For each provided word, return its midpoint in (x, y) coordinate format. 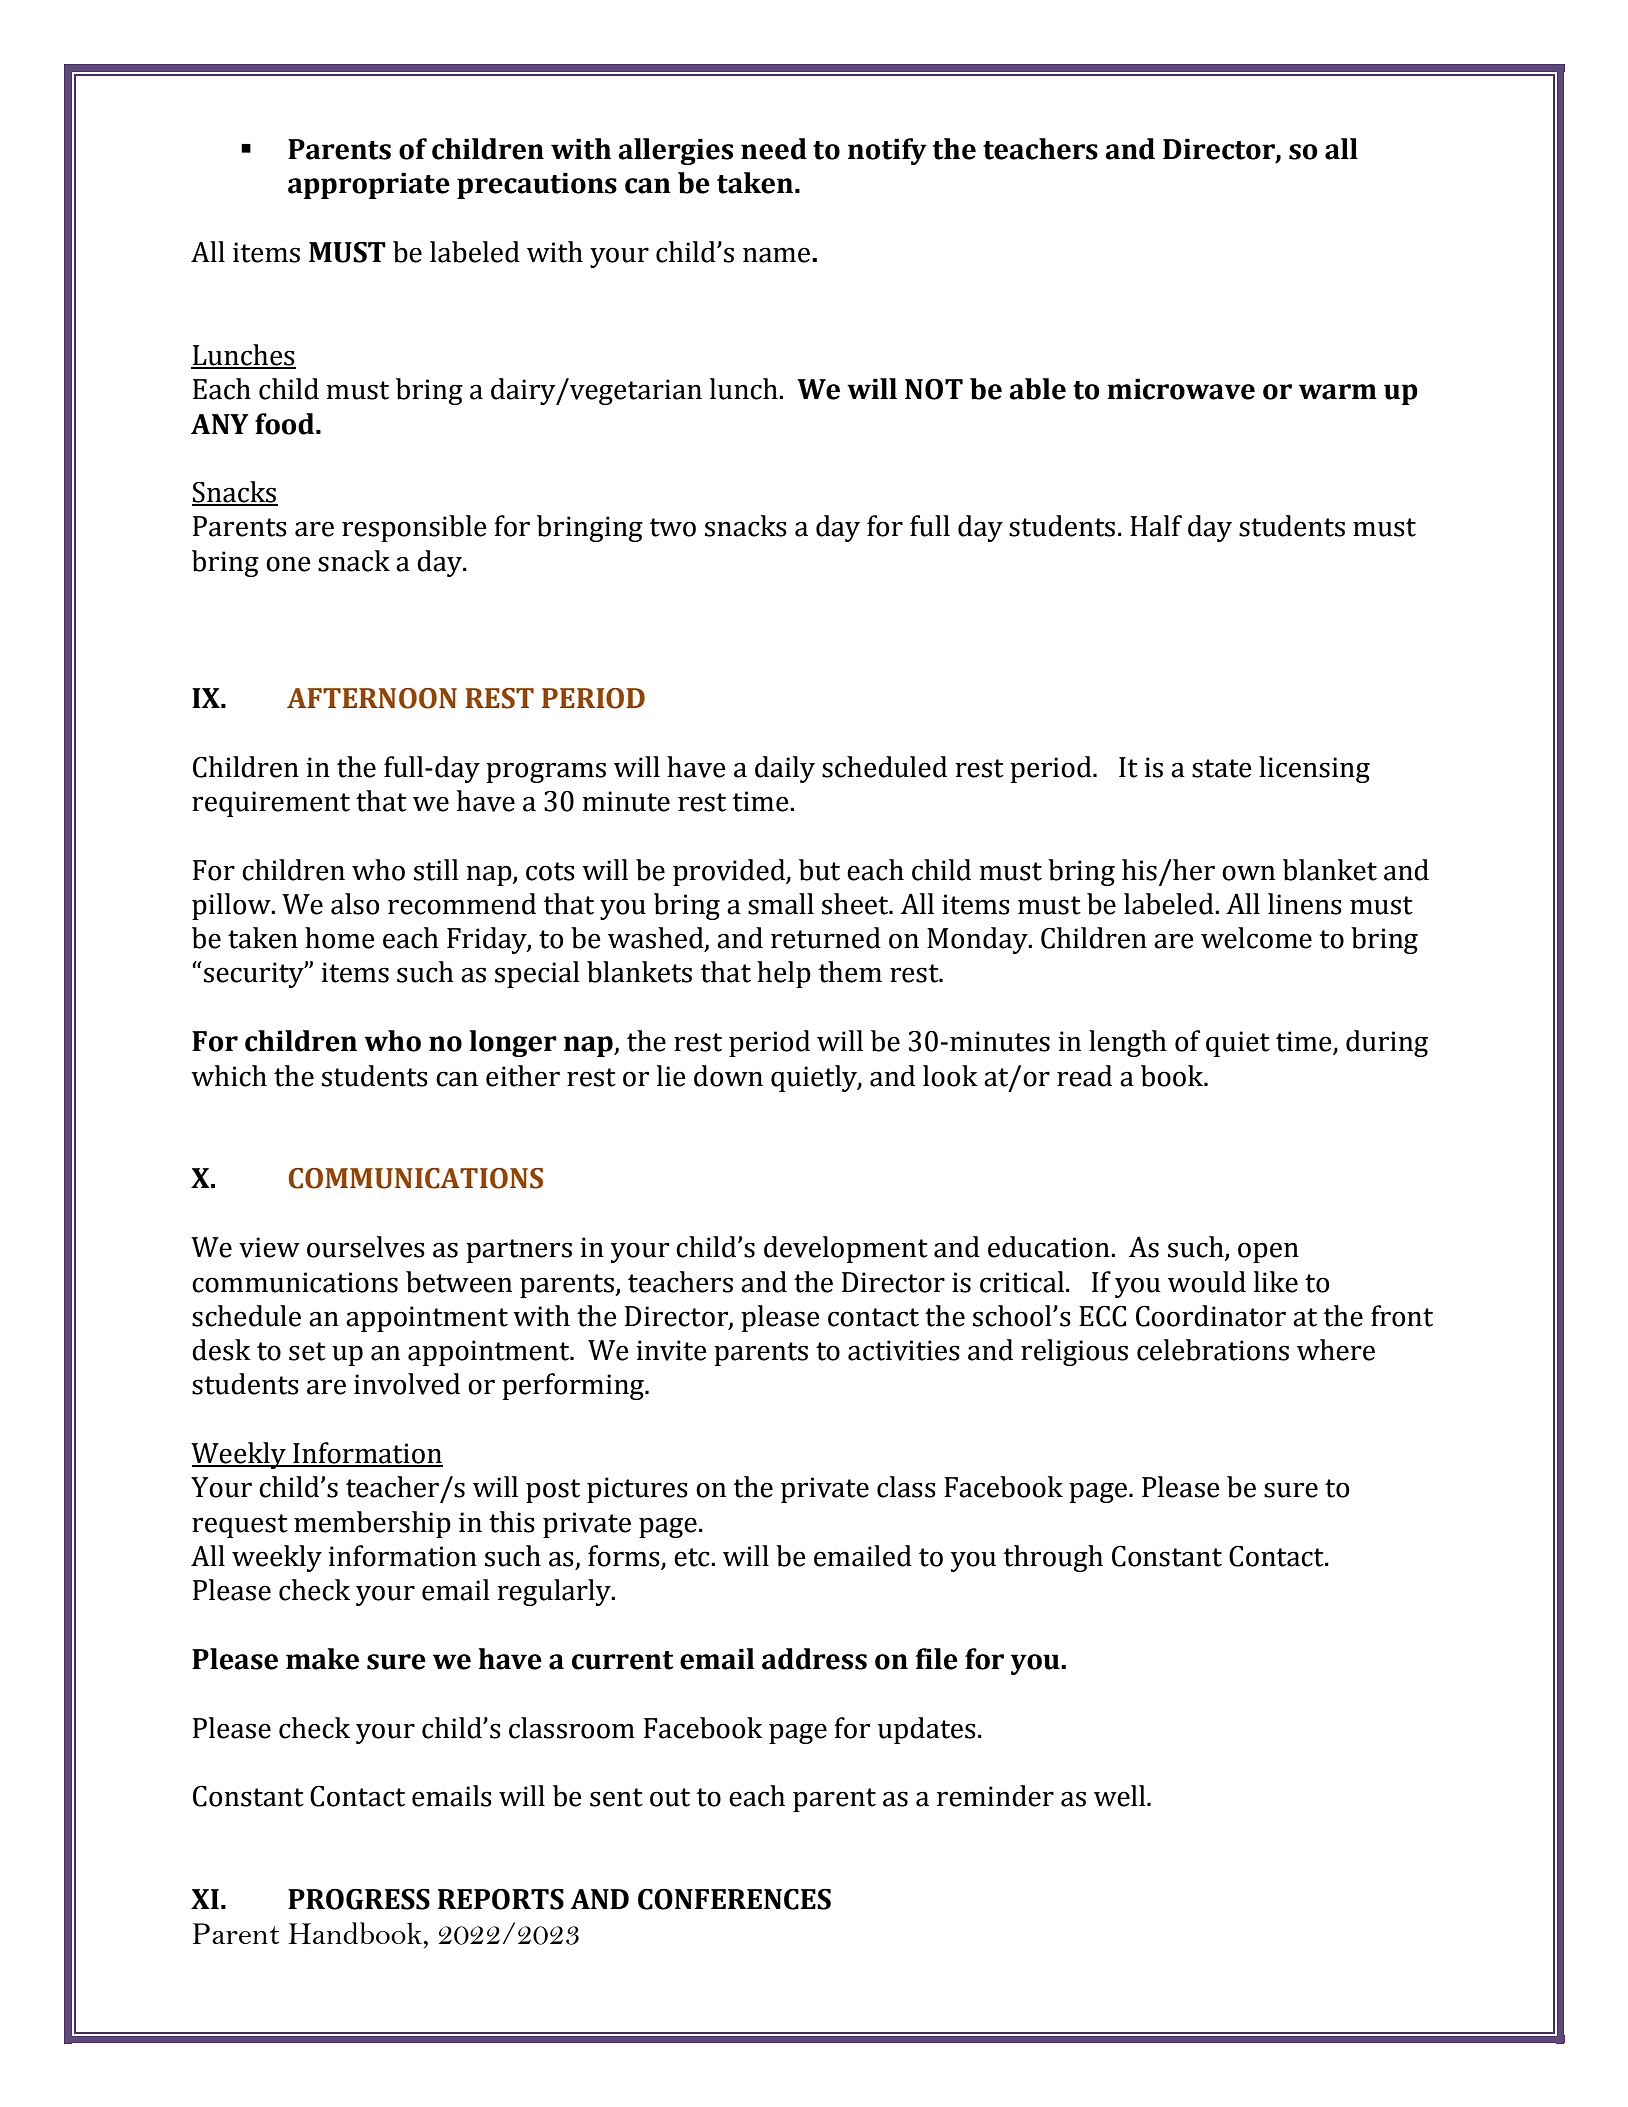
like (1276, 1282)
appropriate (369, 185)
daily (785, 769)
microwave (1181, 389)
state (1222, 768)
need (774, 149)
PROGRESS (359, 1899)
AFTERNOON (372, 698)
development (846, 1249)
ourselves (366, 1247)
